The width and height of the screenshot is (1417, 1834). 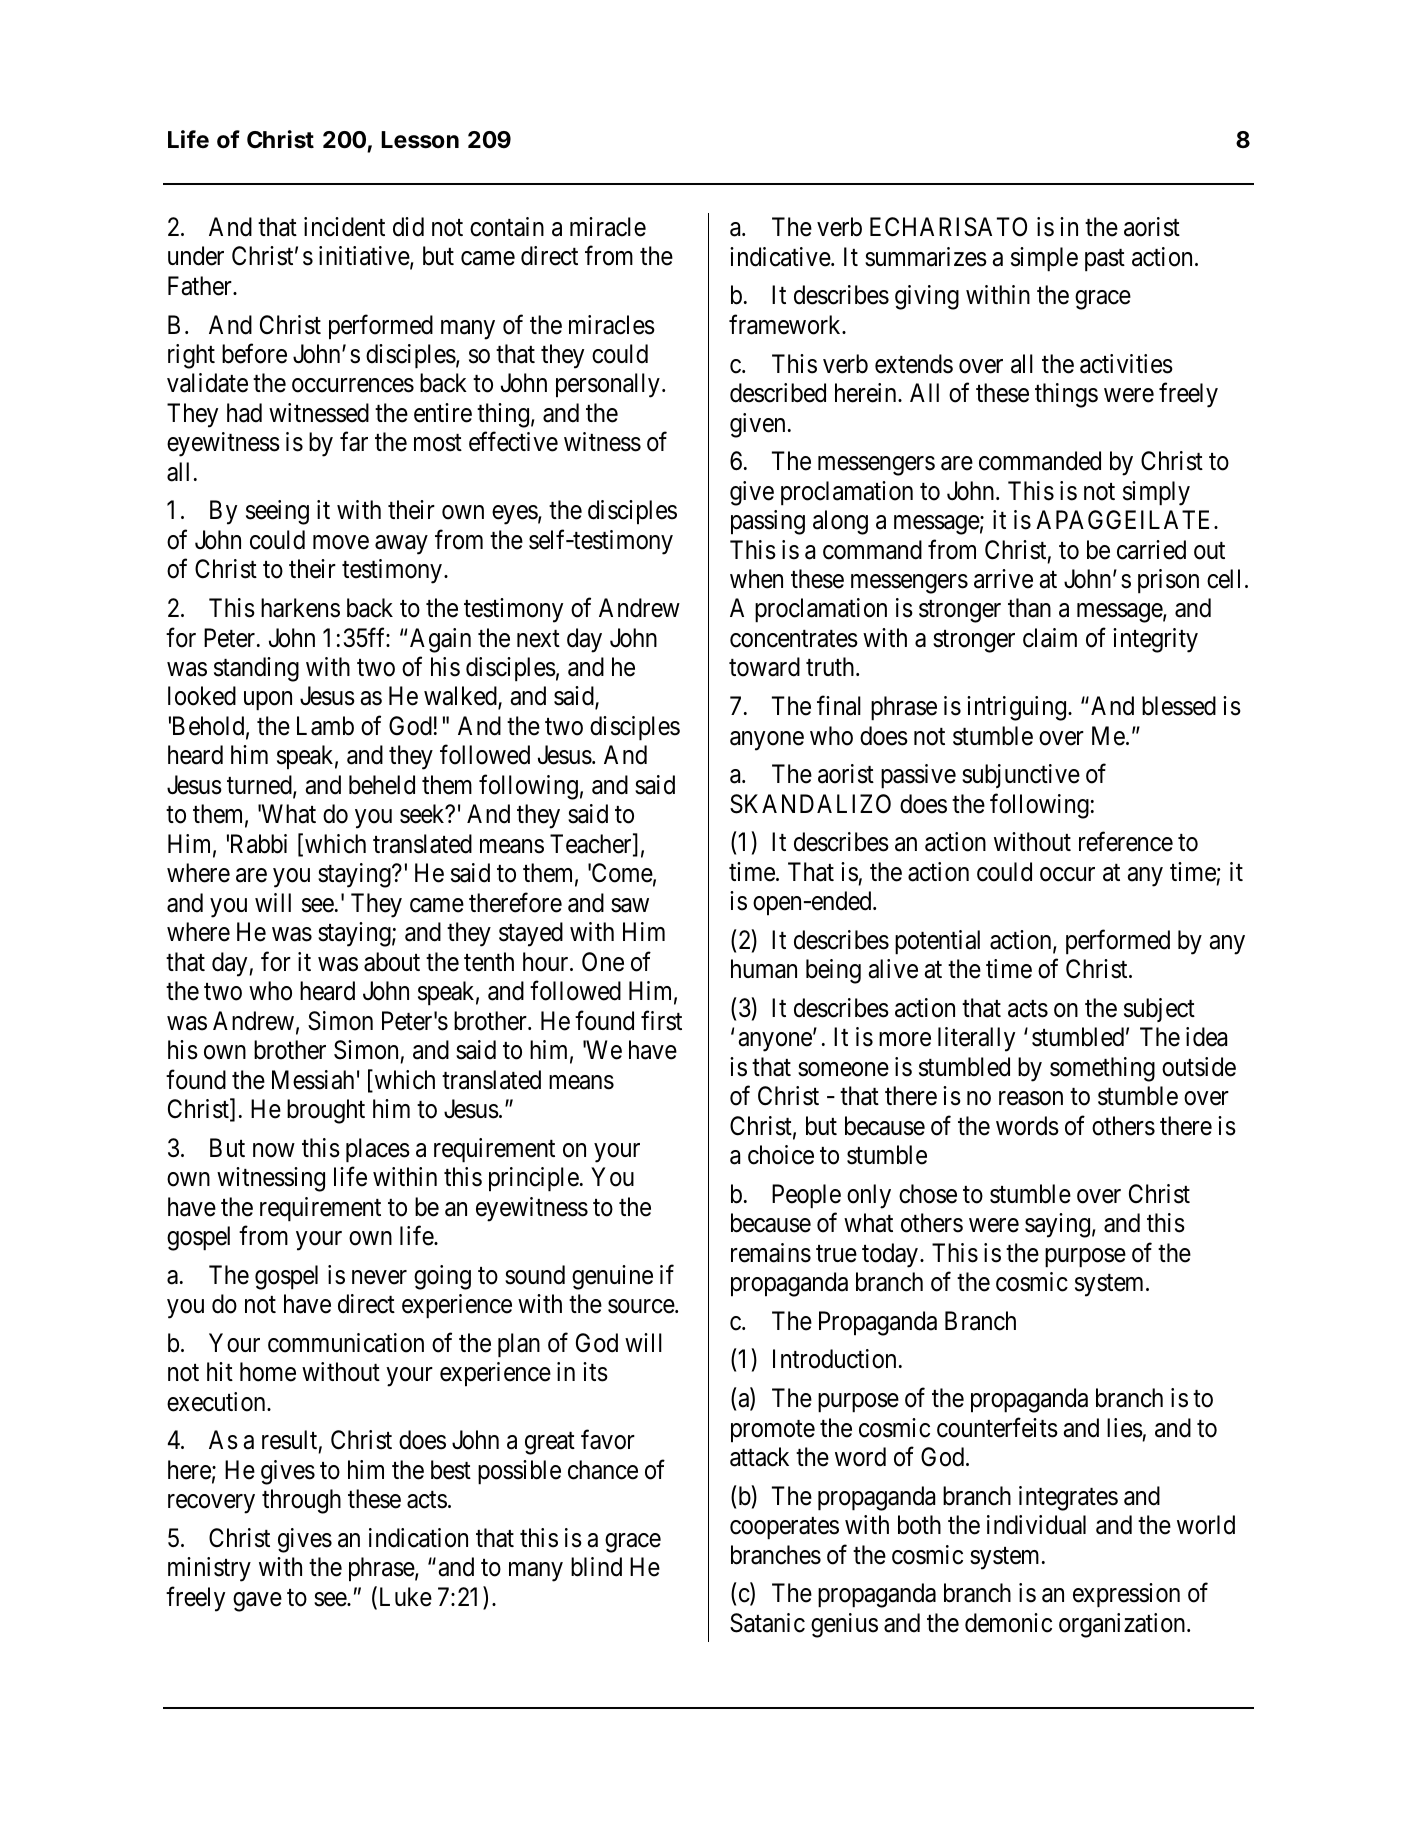 What do you see at coordinates (344, 227) in the screenshot?
I see `incident` at bounding box center [344, 227].
